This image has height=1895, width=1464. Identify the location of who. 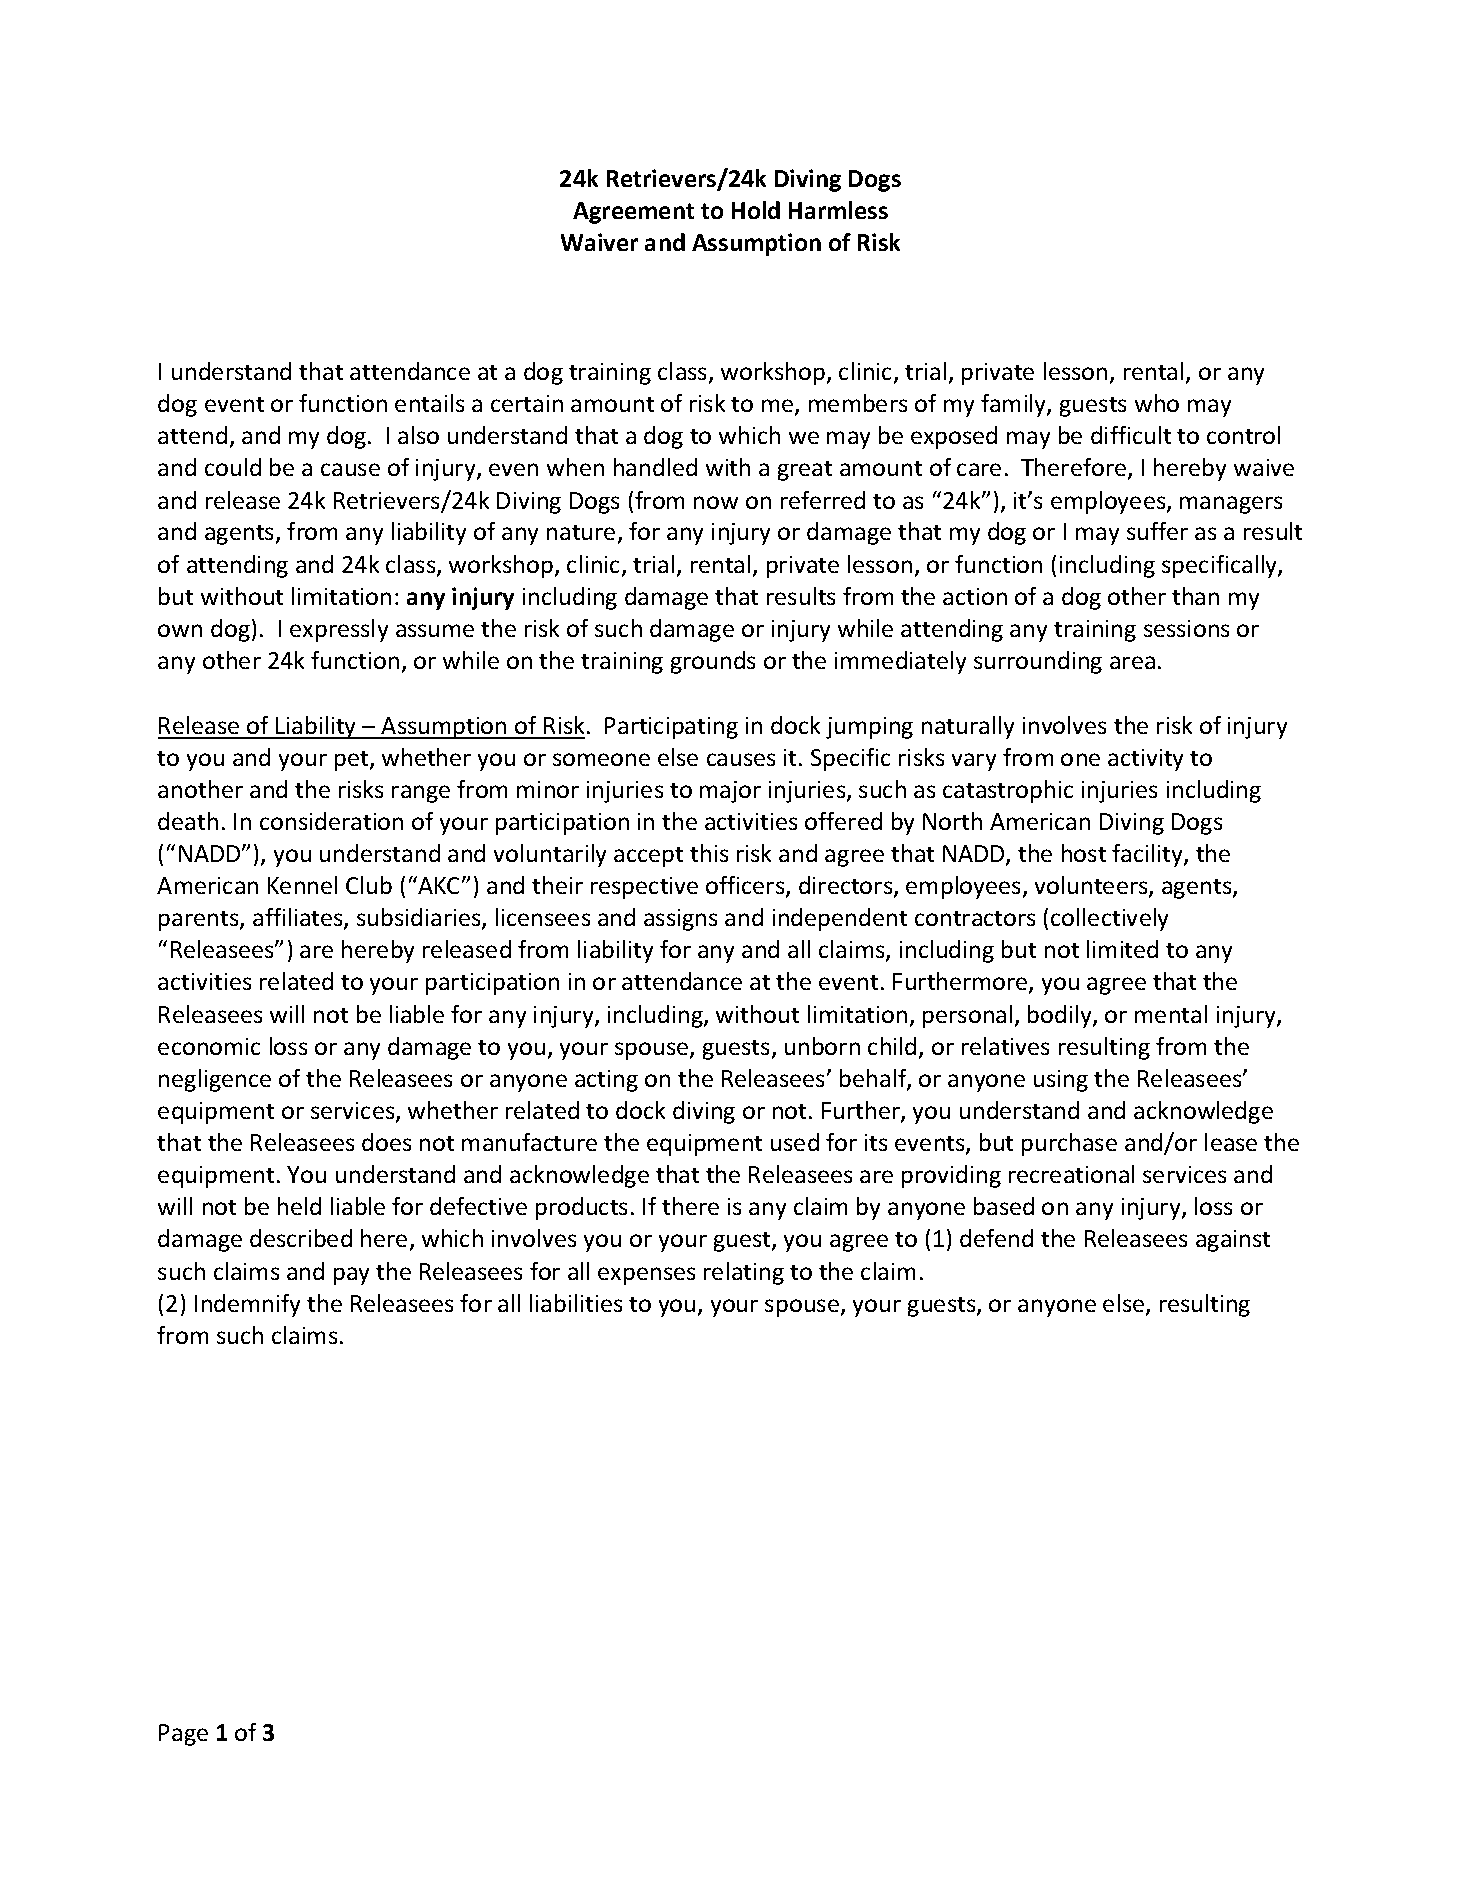
(1157, 403).
